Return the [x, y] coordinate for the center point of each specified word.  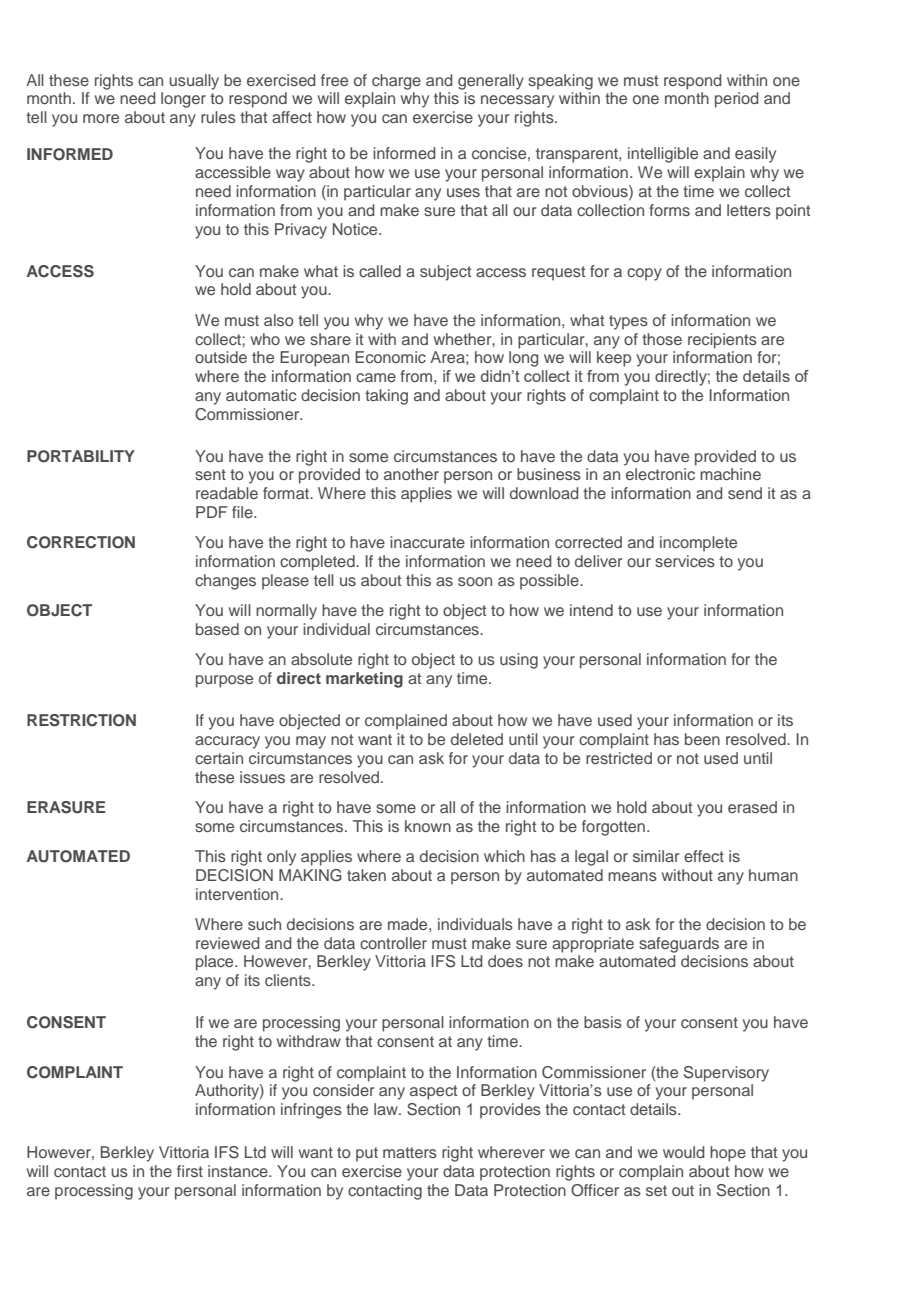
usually [194, 82]
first [190, 1171]
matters [410, 1152]
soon [475, 581]
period [736, 100]
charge [396, 82]
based [217, 629]
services [685, 561]
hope [728, 1154]
